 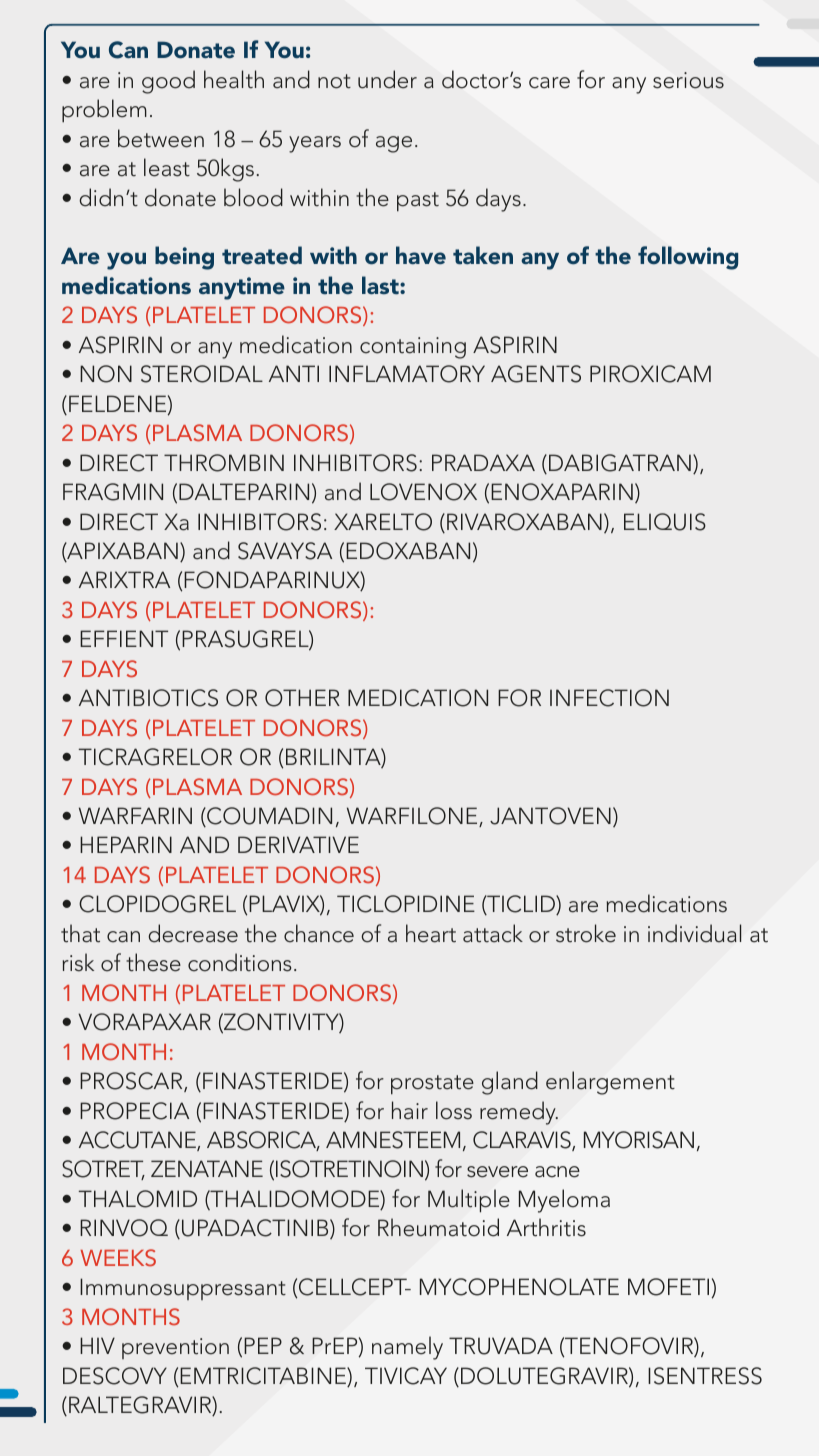 What do you see at coordinates (161, 138) in the document?
I see `between` at bounding box center [161, 138].
